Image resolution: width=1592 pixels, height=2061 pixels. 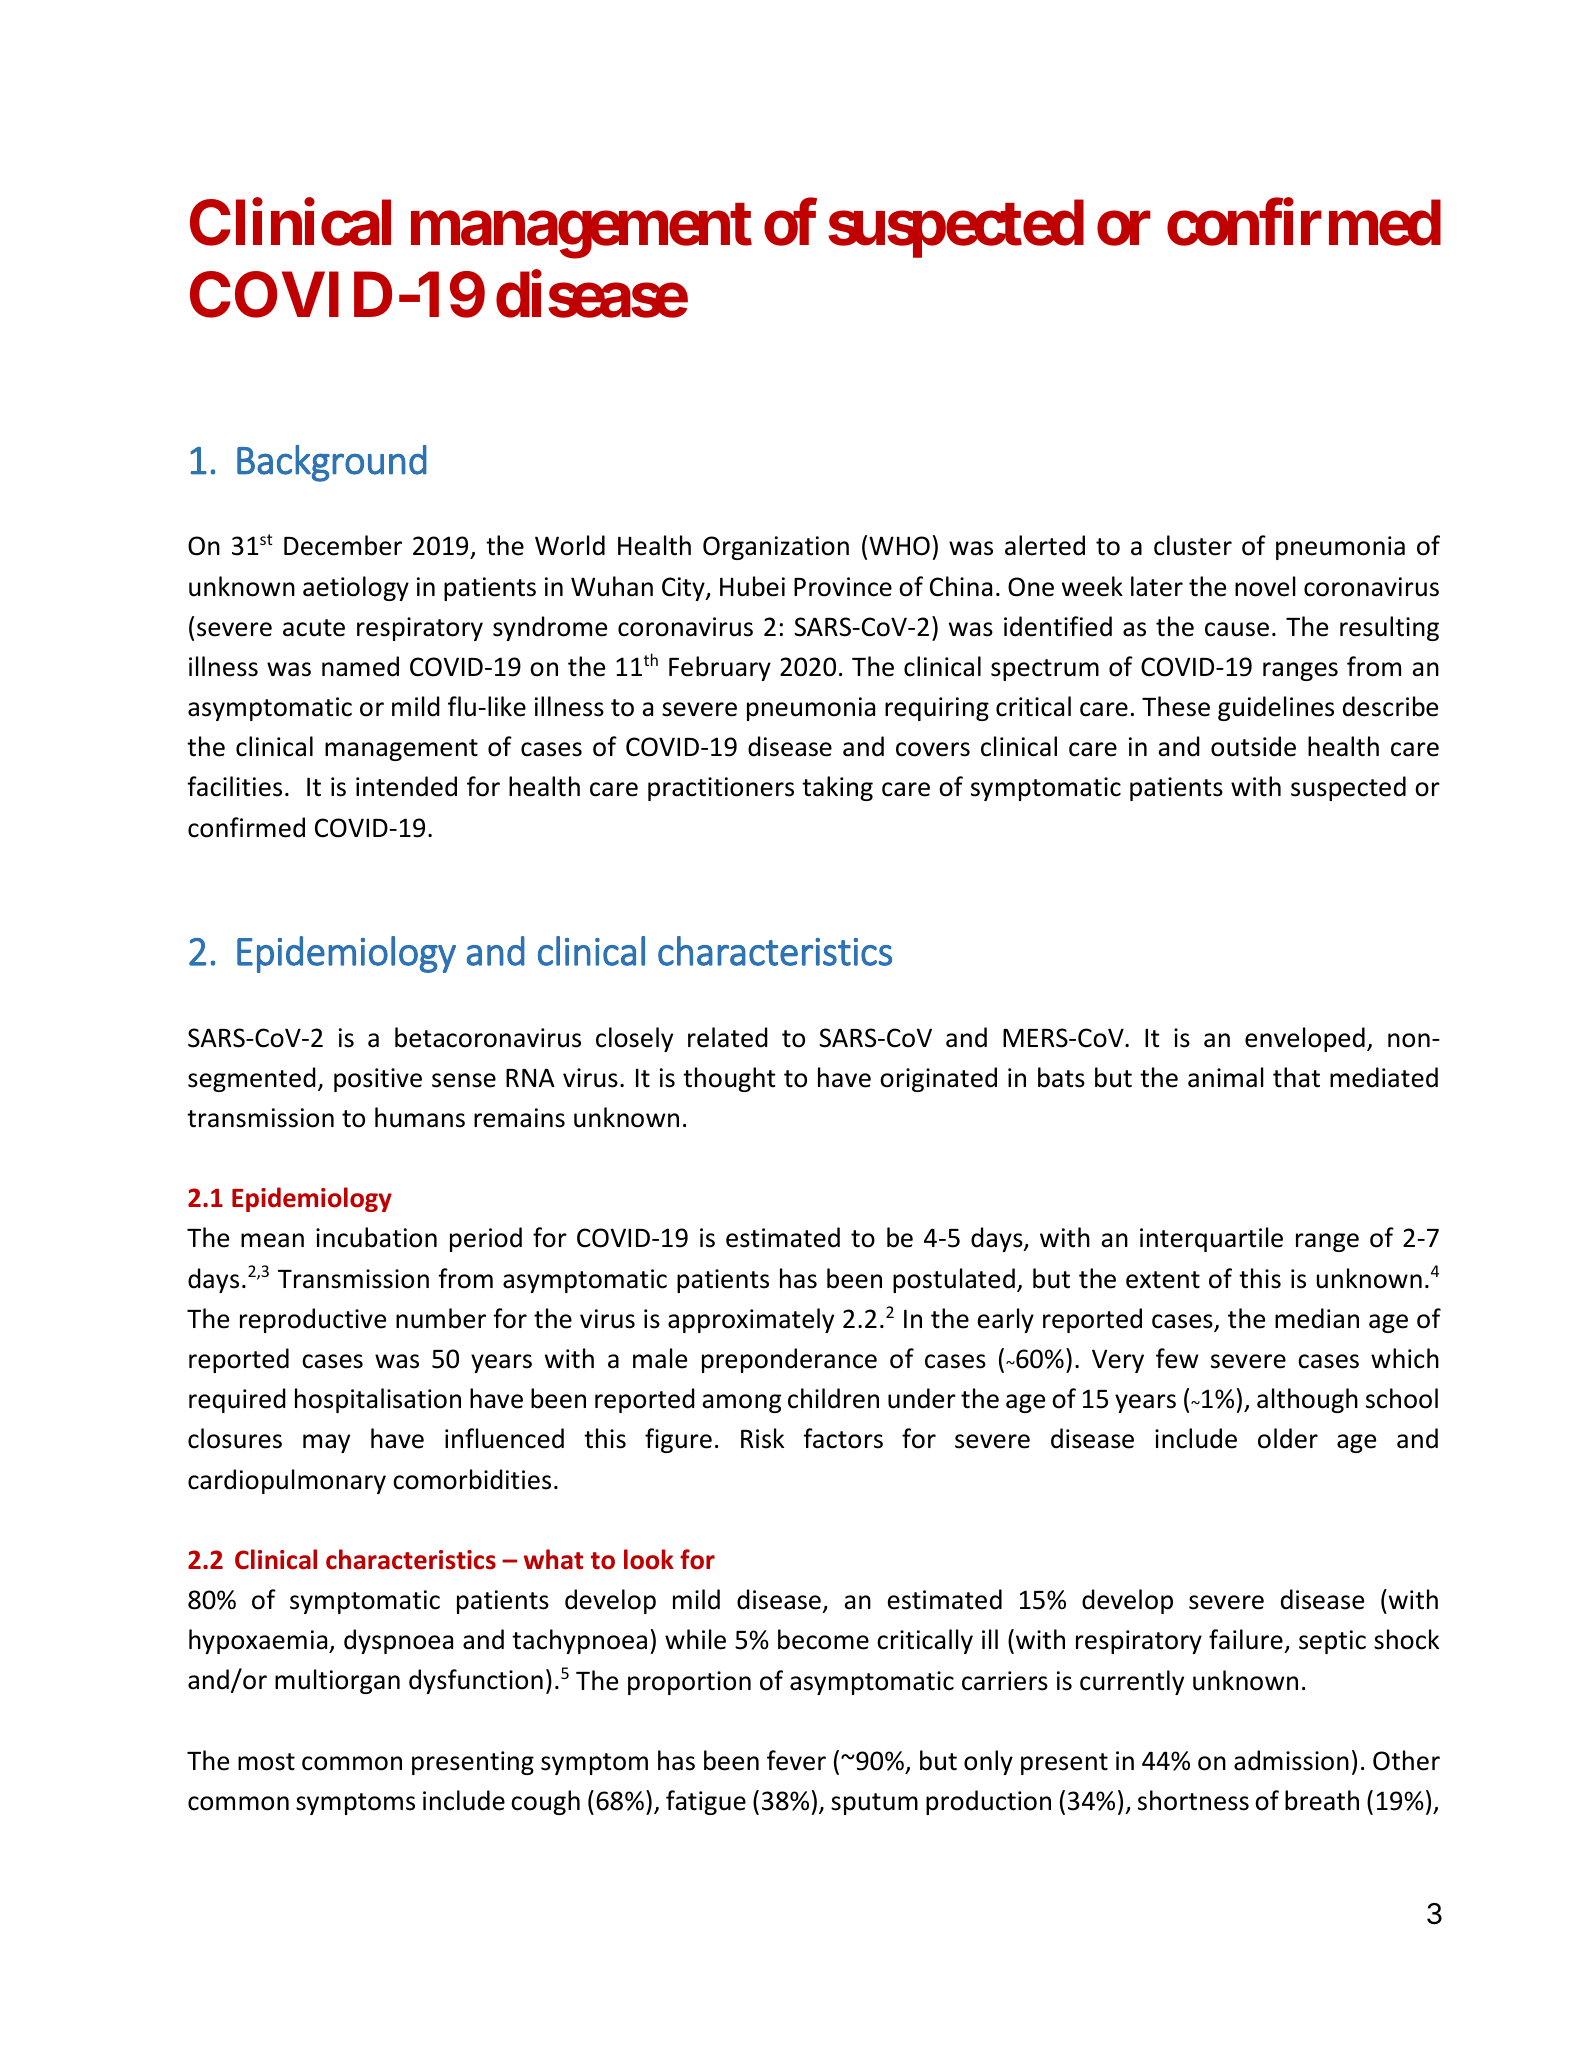 I want to click on most, so click(x=266, y=1762).
